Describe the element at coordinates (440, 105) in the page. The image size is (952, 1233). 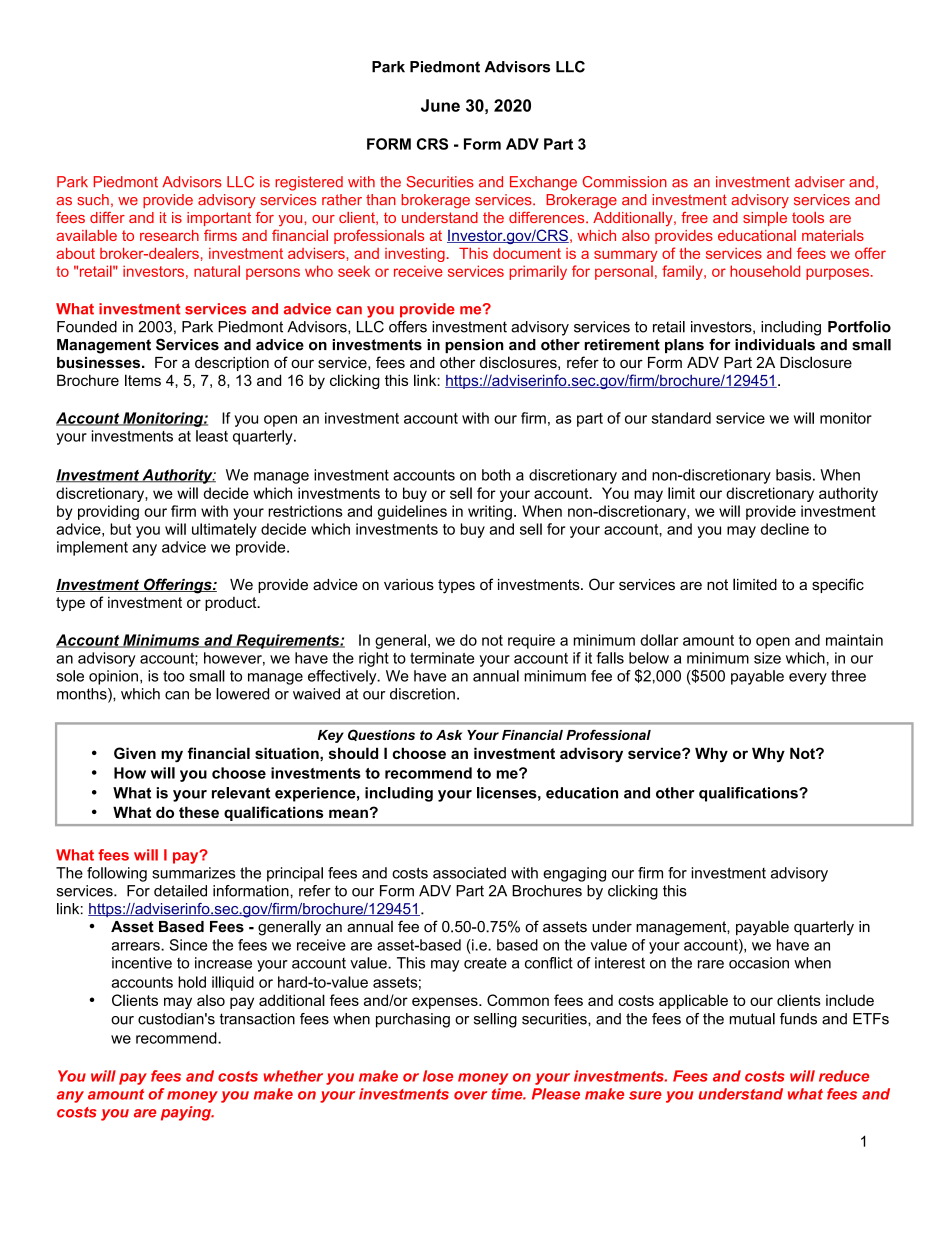
I see `June` at that location.
